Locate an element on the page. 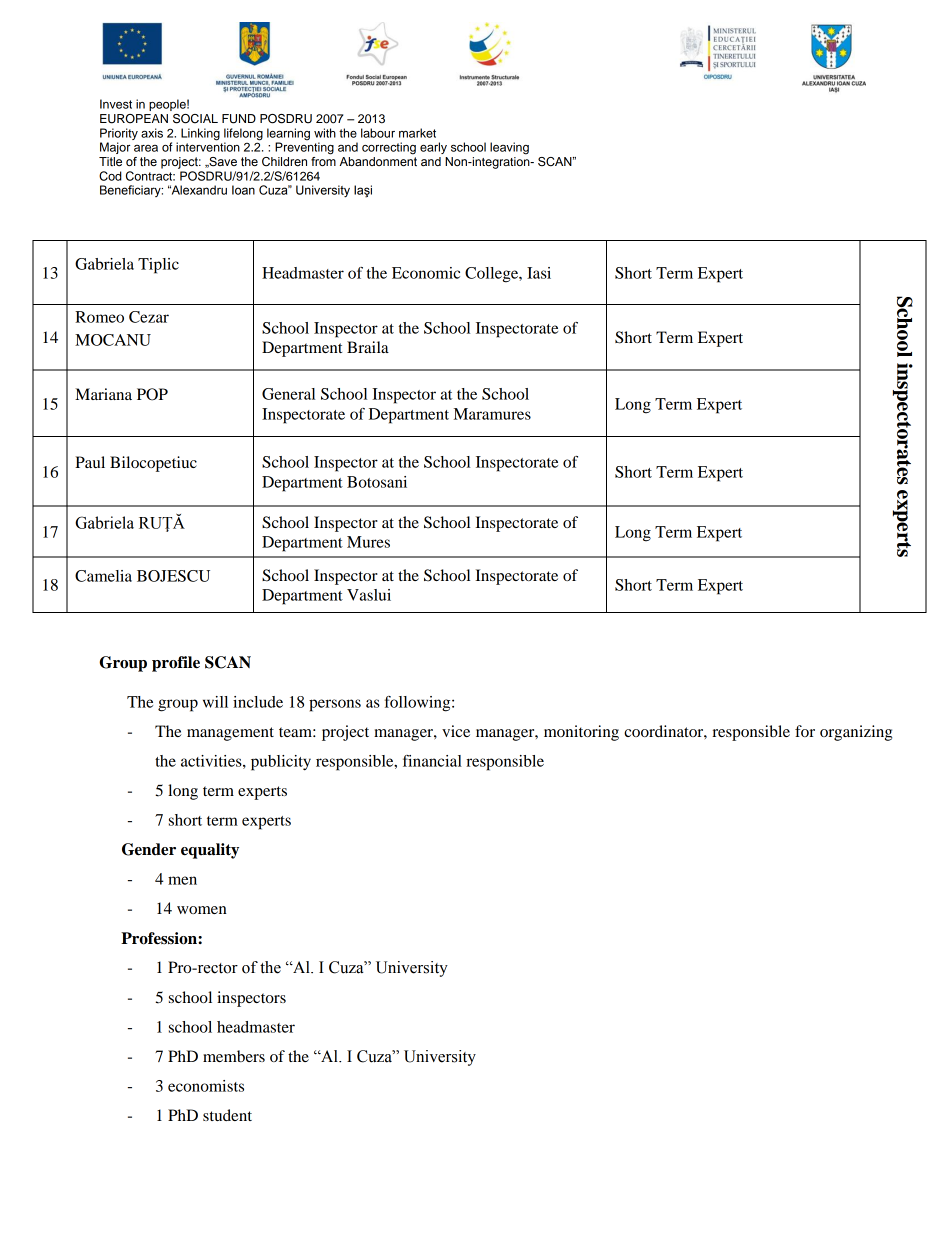 The image size is (952, 1233). General is located at coordinates (288, 394).
